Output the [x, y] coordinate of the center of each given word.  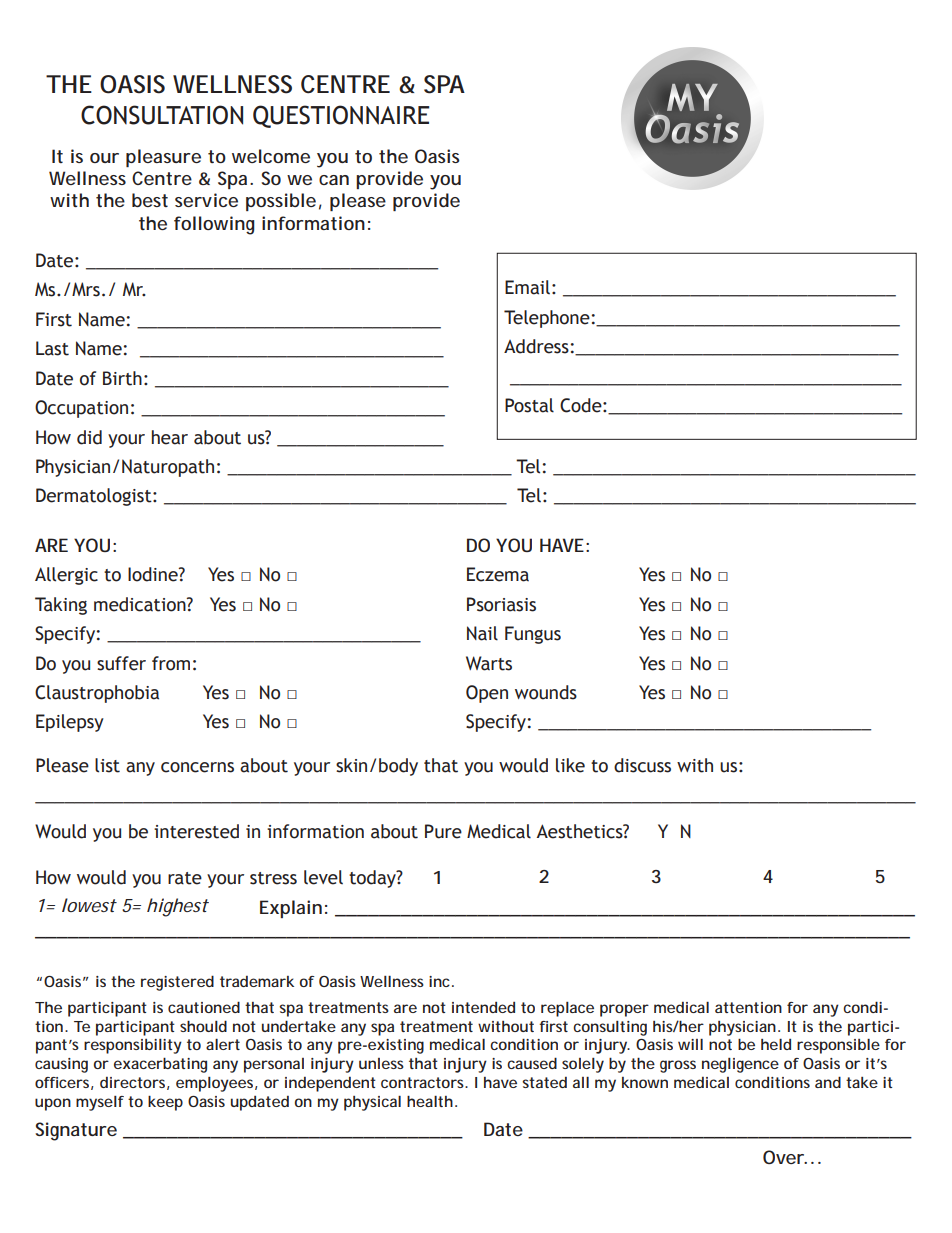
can [334, 180]
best [150, 200]
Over [785, 1157]
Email [527, 287]
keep [165, 1103]
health [430, 1101]
